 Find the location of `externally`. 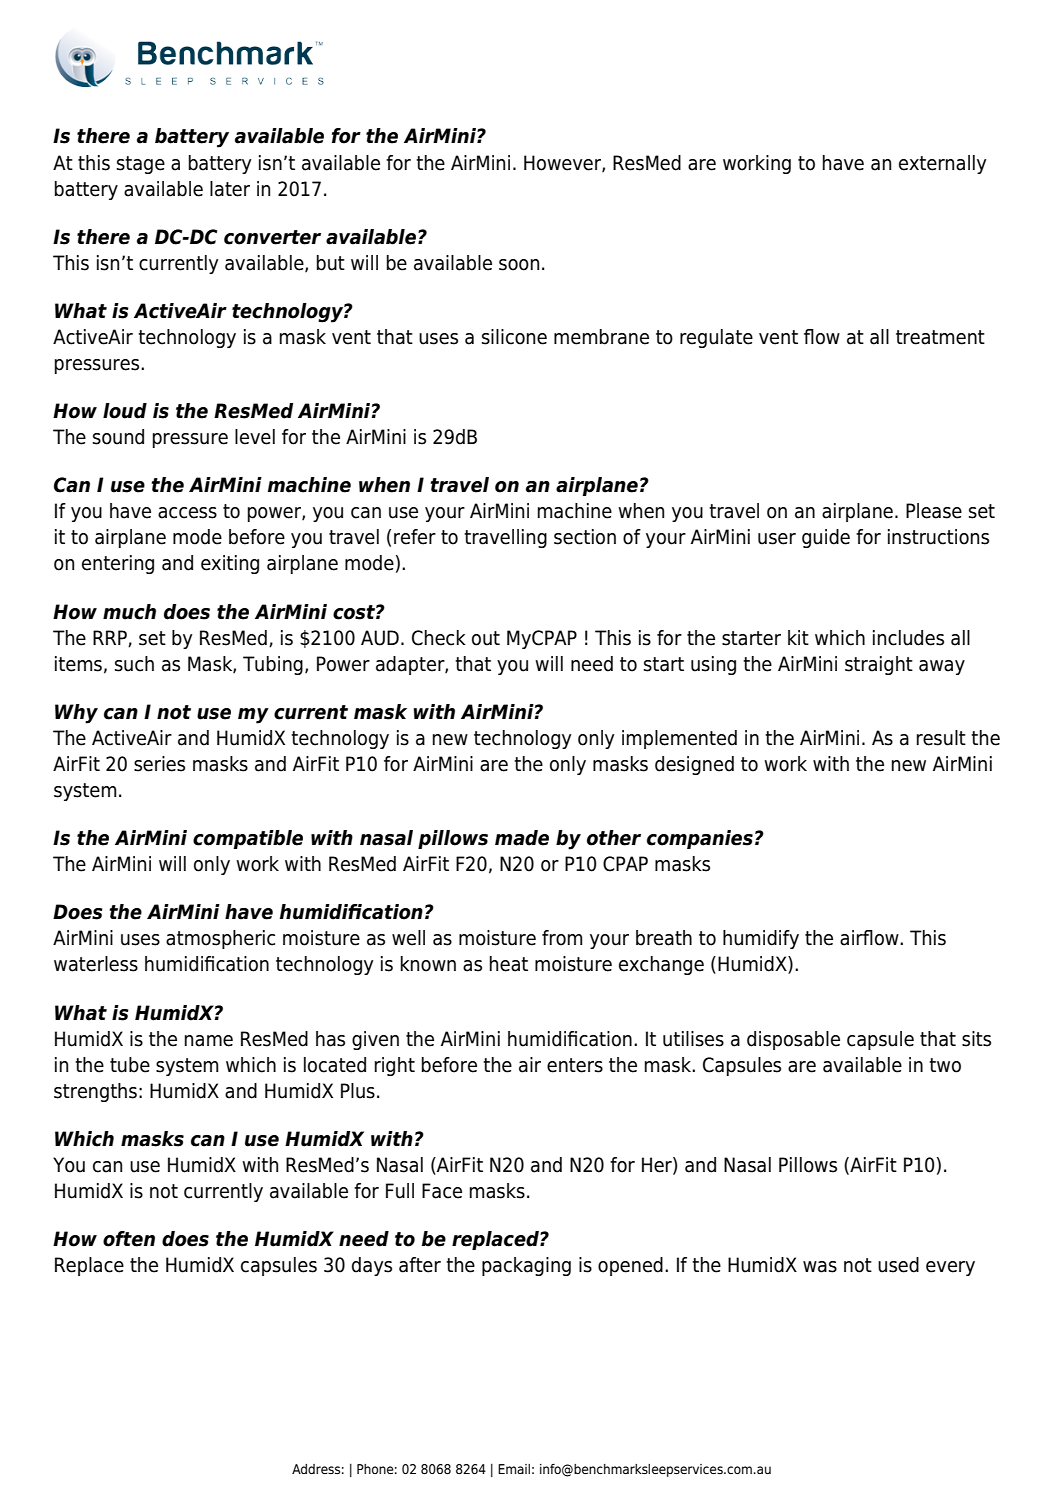

externally is located at coordinates (942, 164).
